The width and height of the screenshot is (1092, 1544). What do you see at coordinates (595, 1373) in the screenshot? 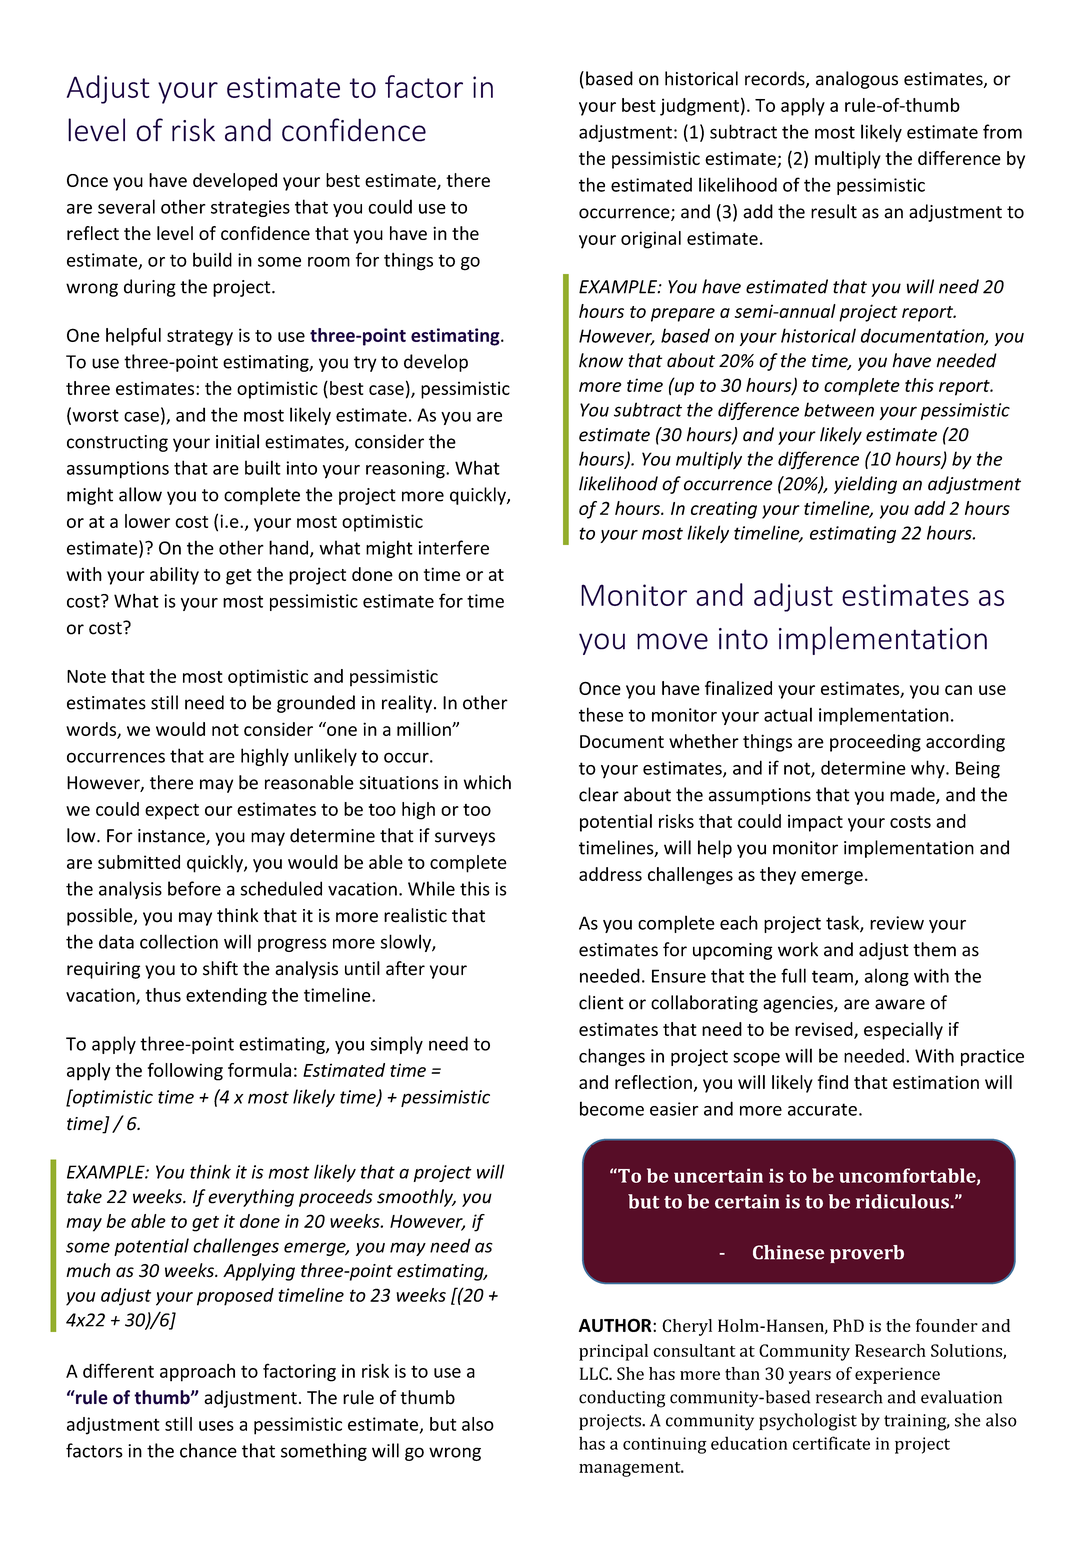
I see `LLC` at bounding box center [595, 1373].
